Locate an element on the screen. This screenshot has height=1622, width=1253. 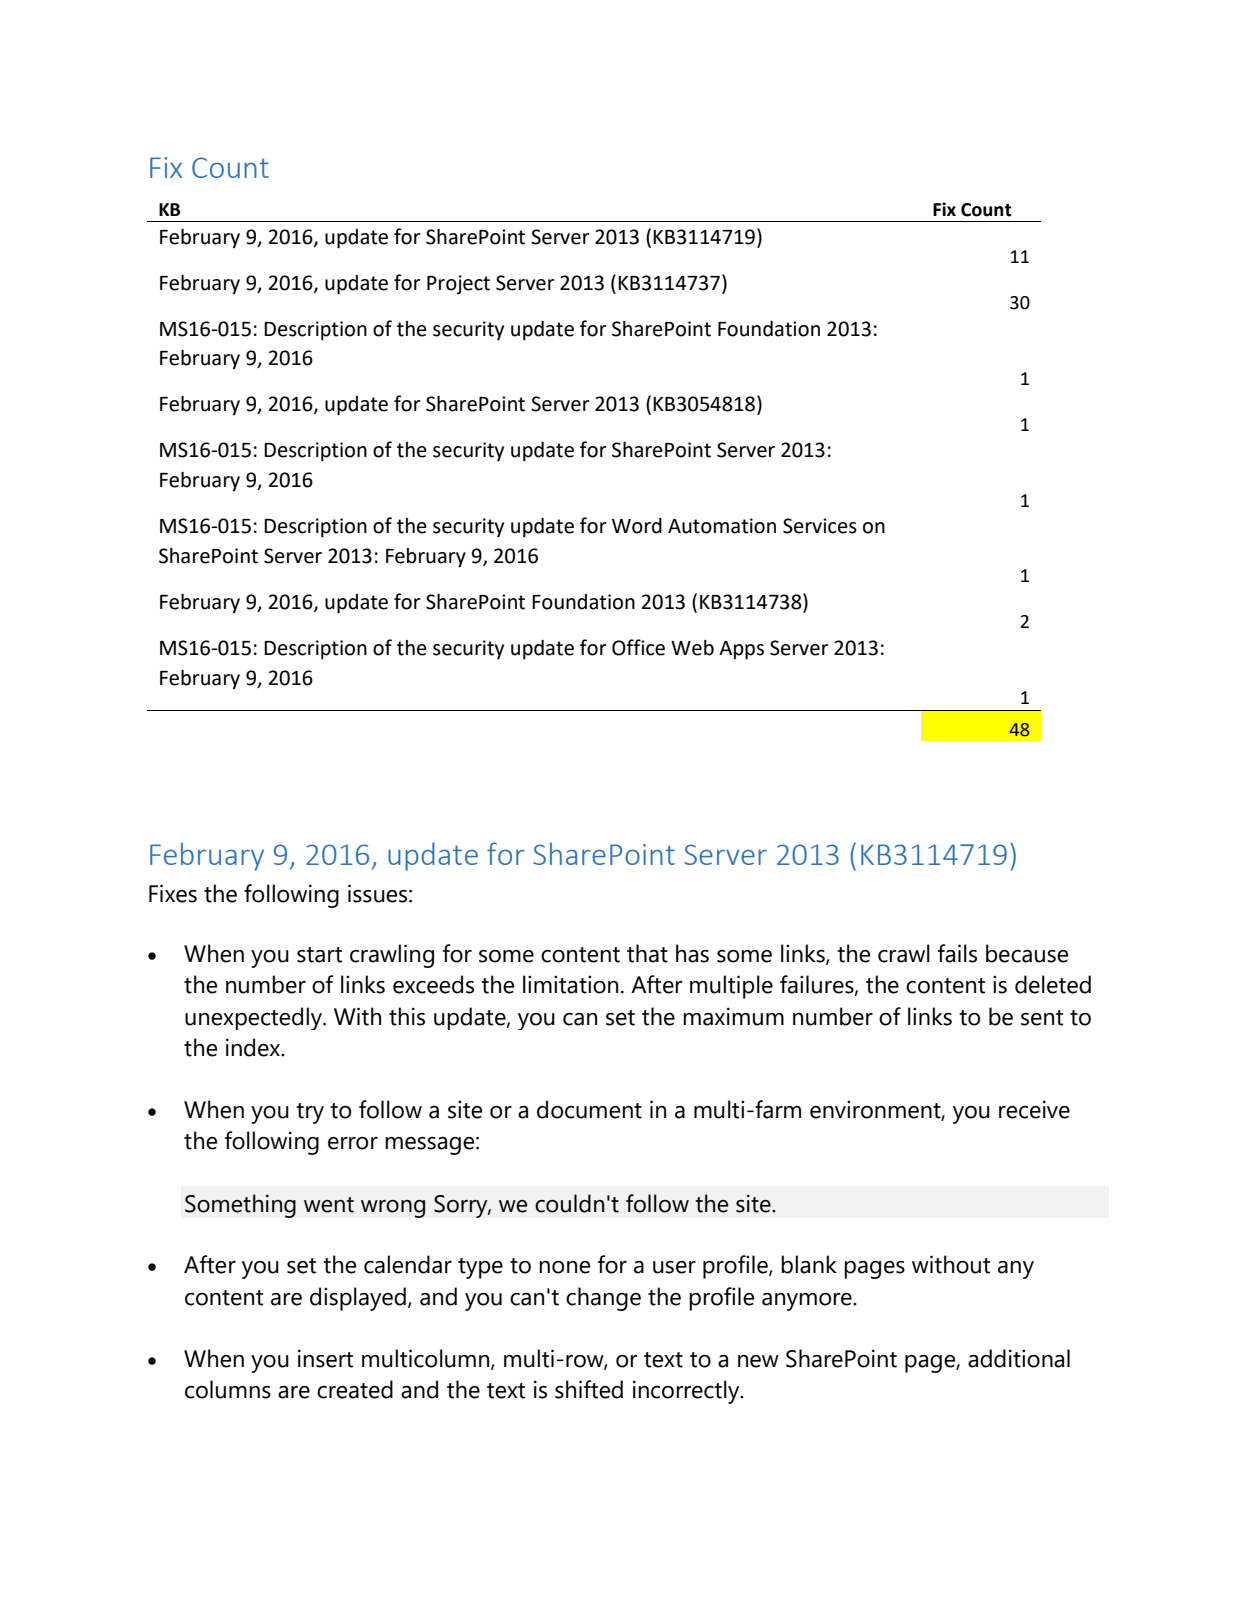
Office is located at coordinates (638, 647).
